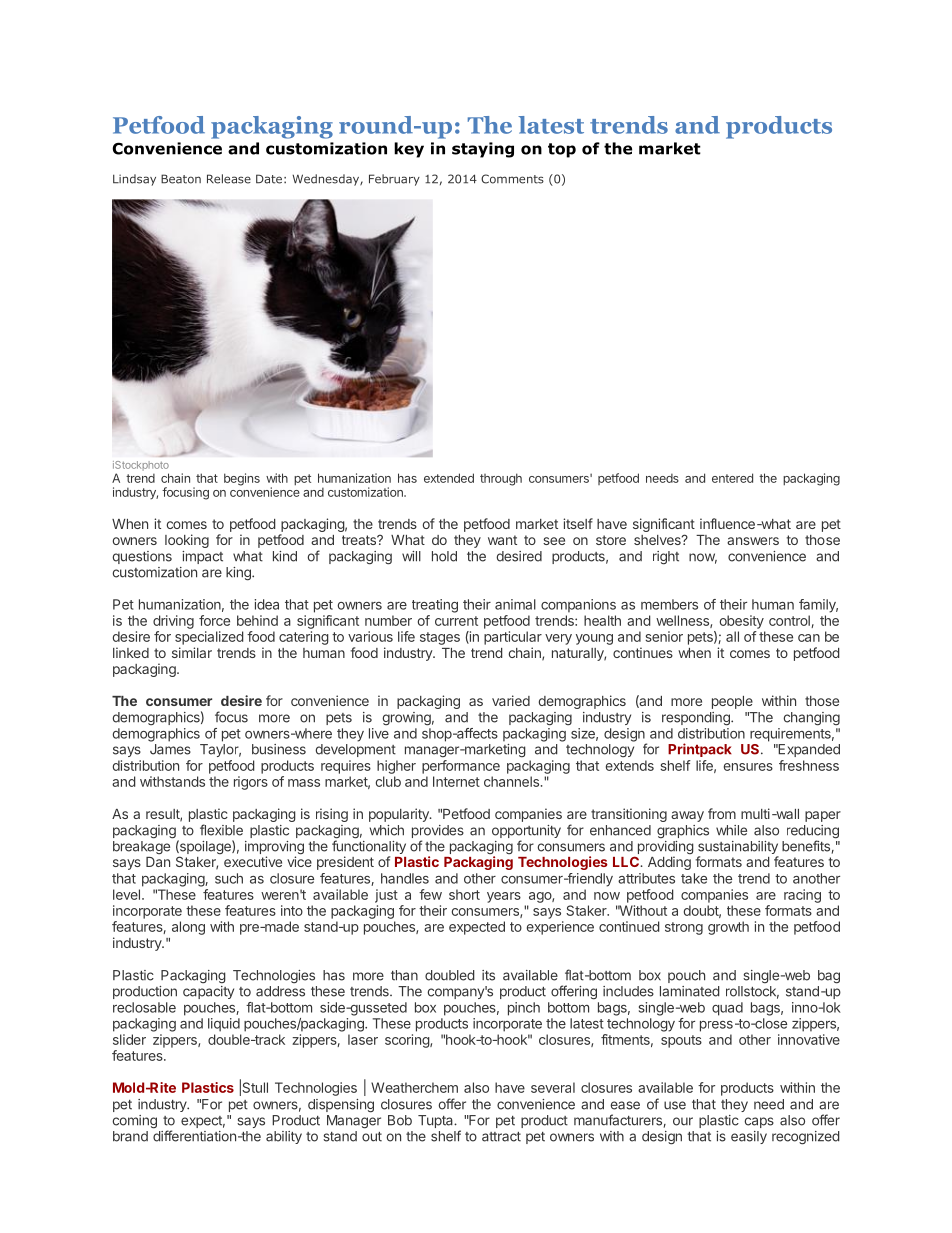 This document has height=1233, width=952. Describe the element at coordinates (209, 638) in the document. I see `specialized` at that location.
